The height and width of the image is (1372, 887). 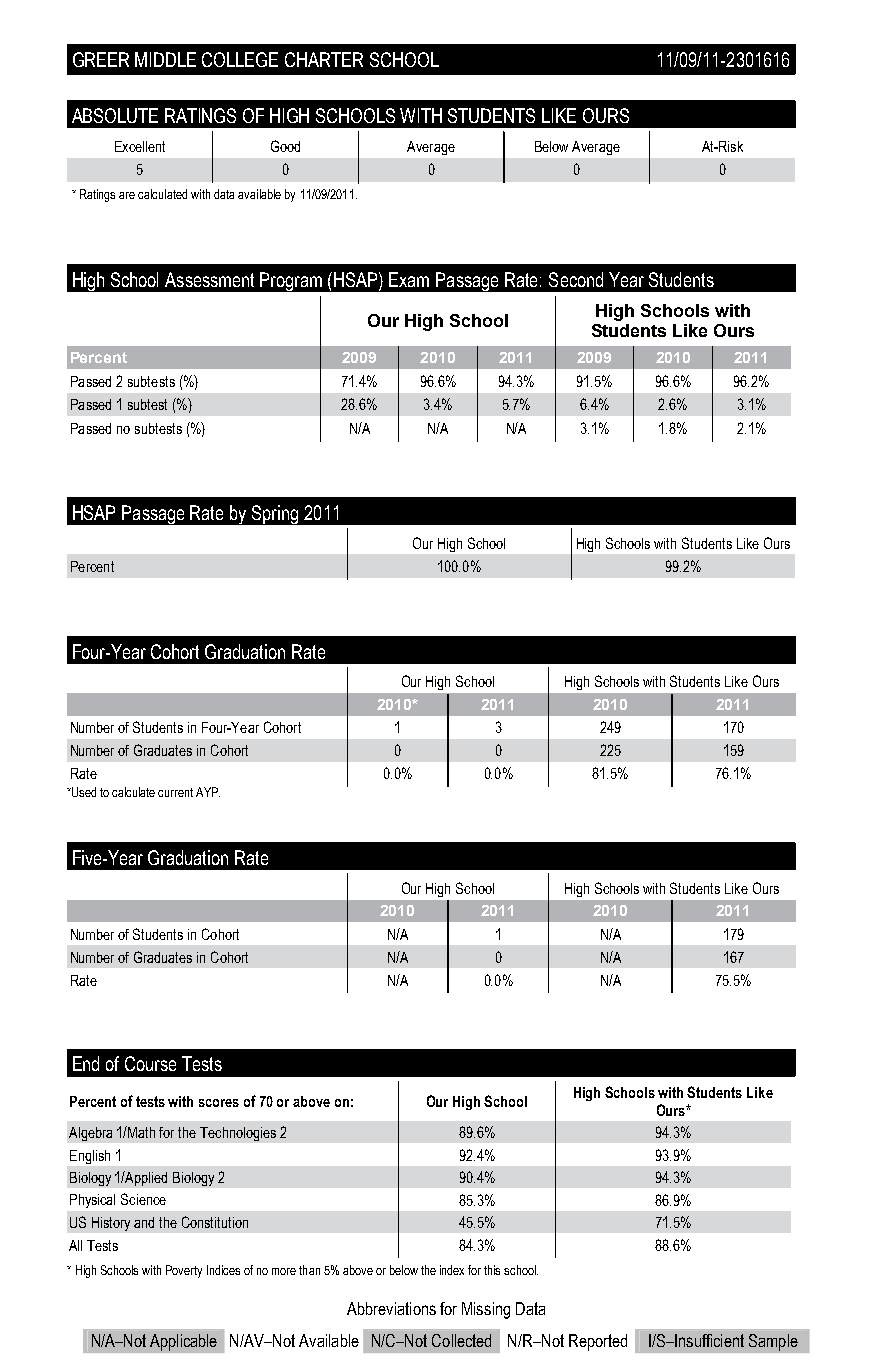 What do you see at coordinates (409, 279) in the image?
I see `Exam` at bounding box center [409, 279].
